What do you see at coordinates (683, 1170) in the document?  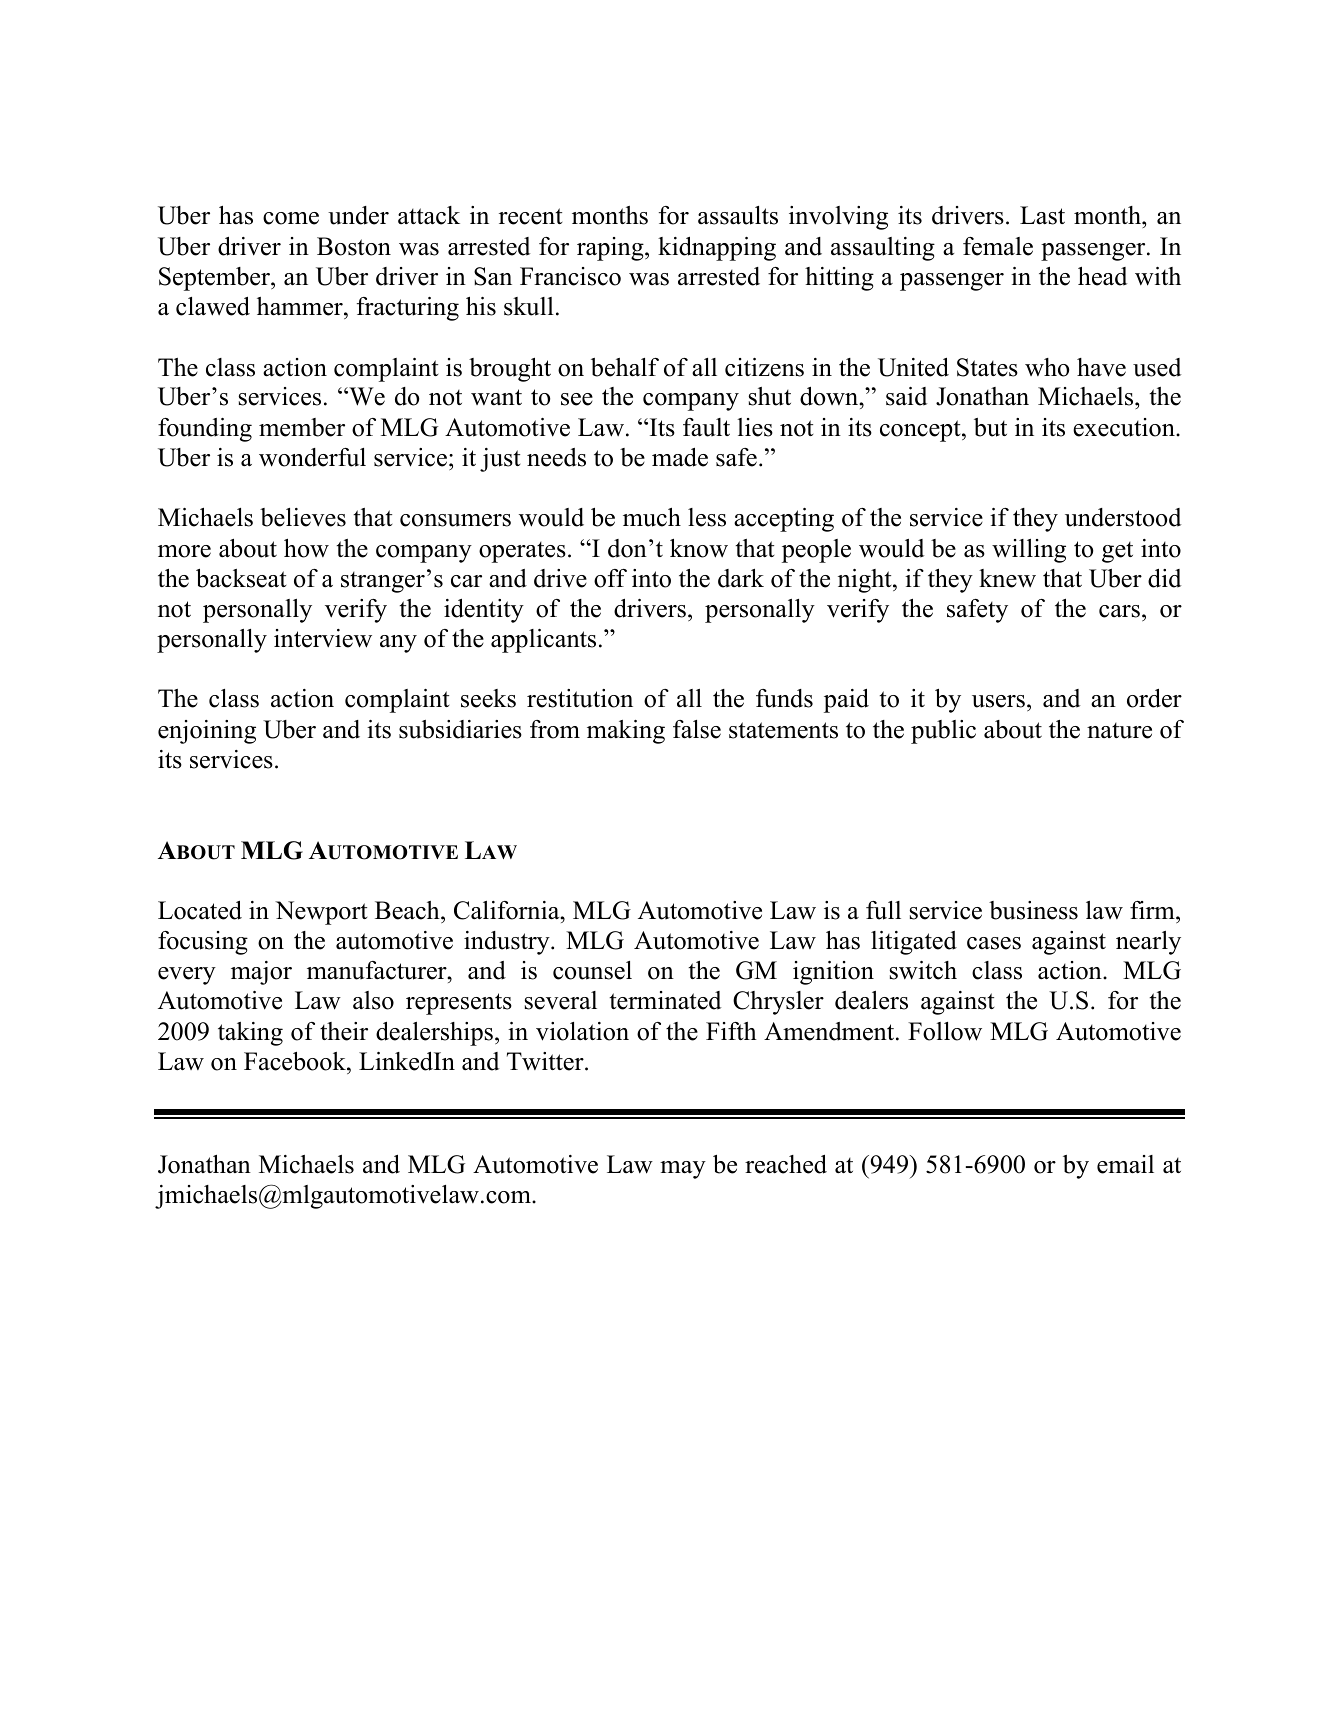 I see `may` at bounding box center [683, 1170].
